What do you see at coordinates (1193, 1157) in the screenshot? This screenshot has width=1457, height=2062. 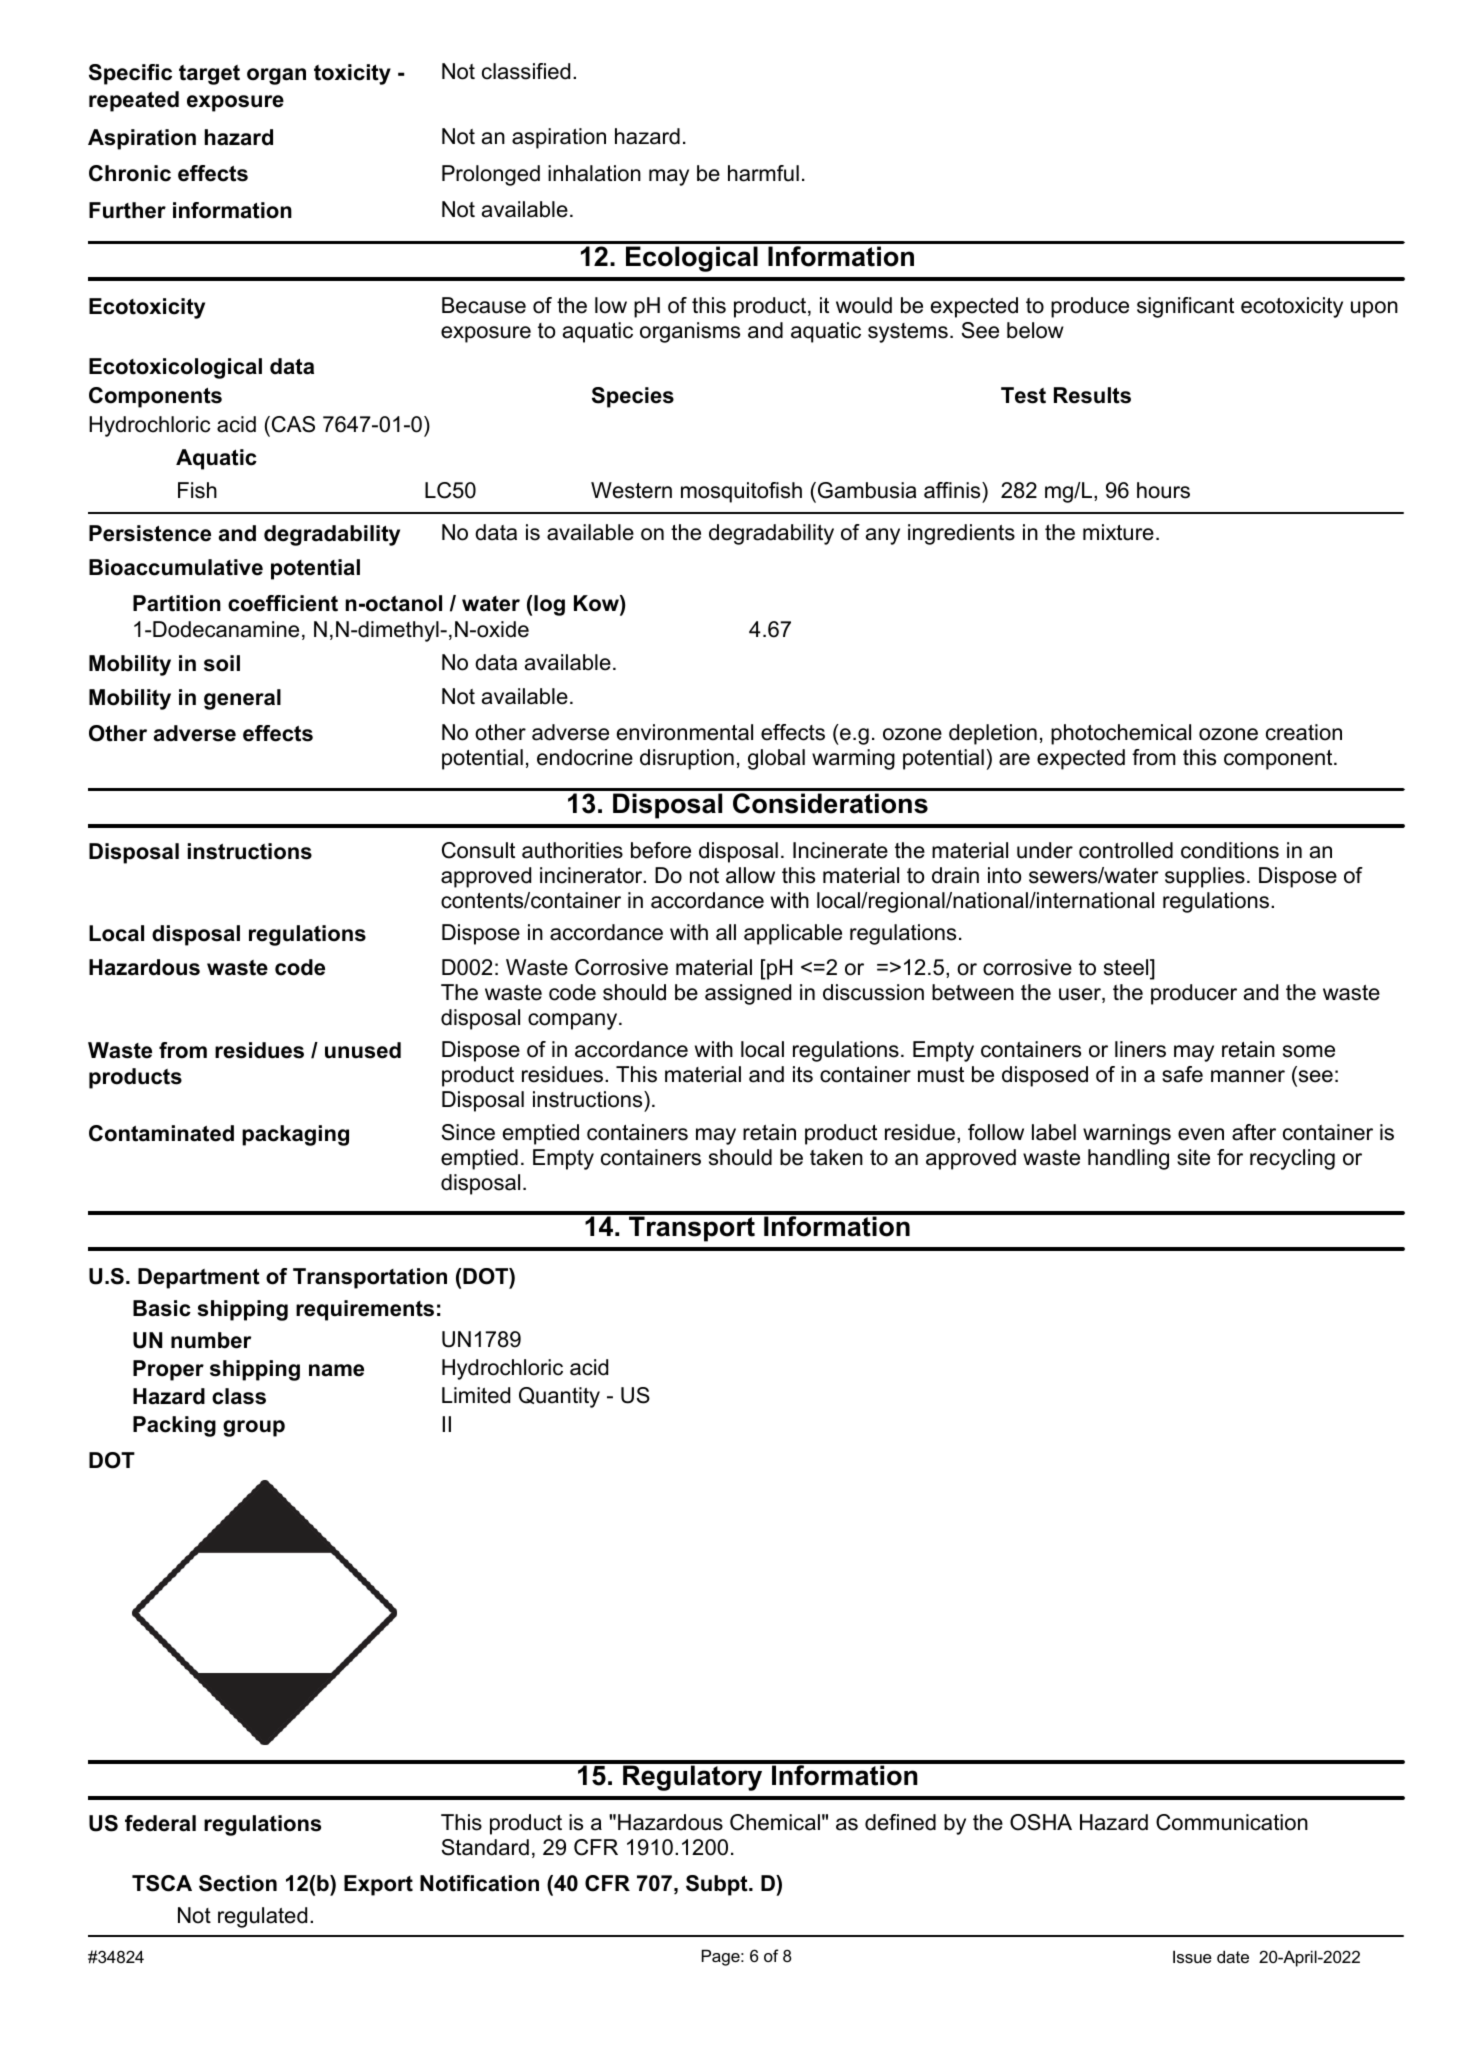 I see `site` at bounding box center [1193, 1157].
